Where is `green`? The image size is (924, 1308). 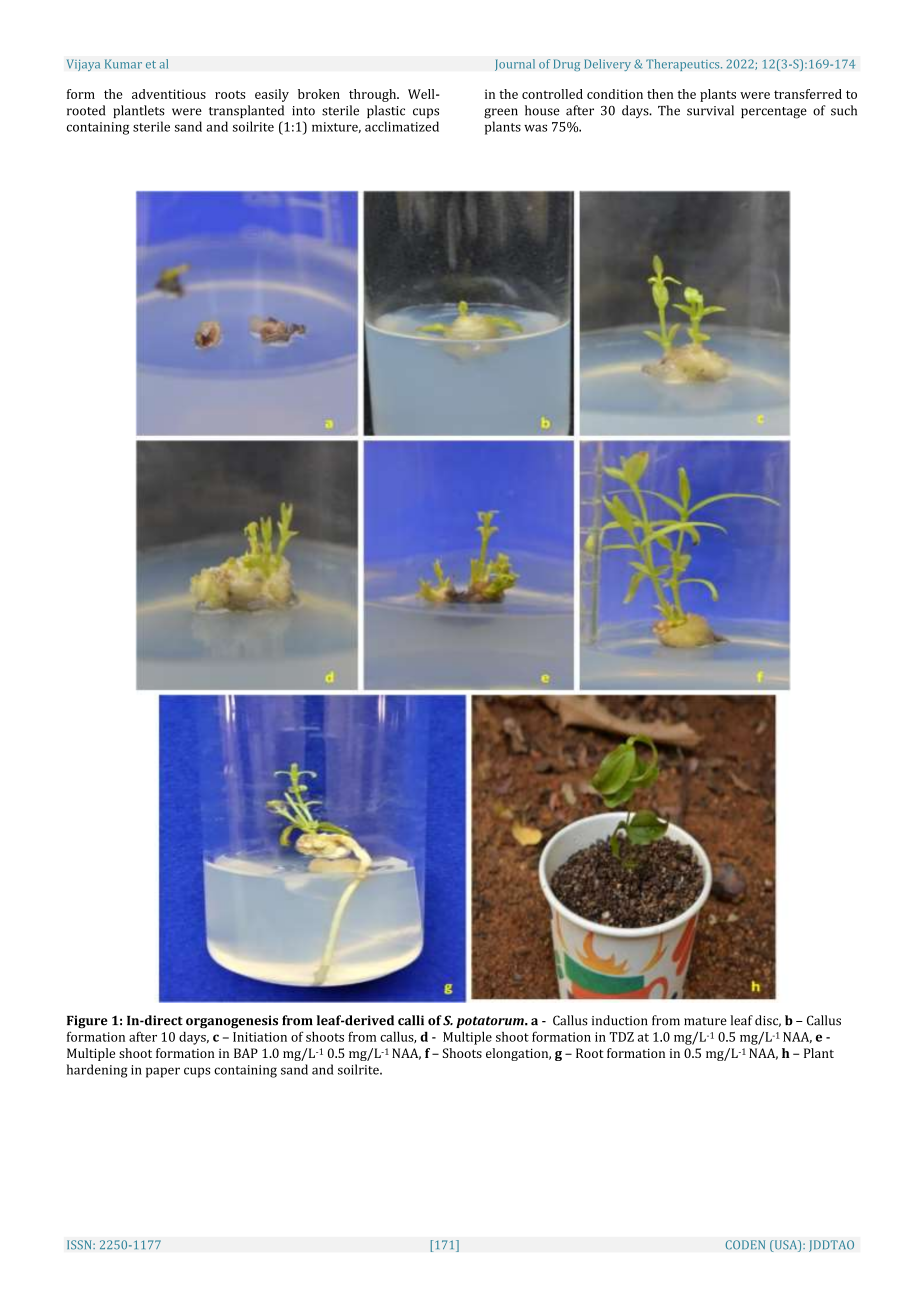 green is located at coordinates (501, 113).
